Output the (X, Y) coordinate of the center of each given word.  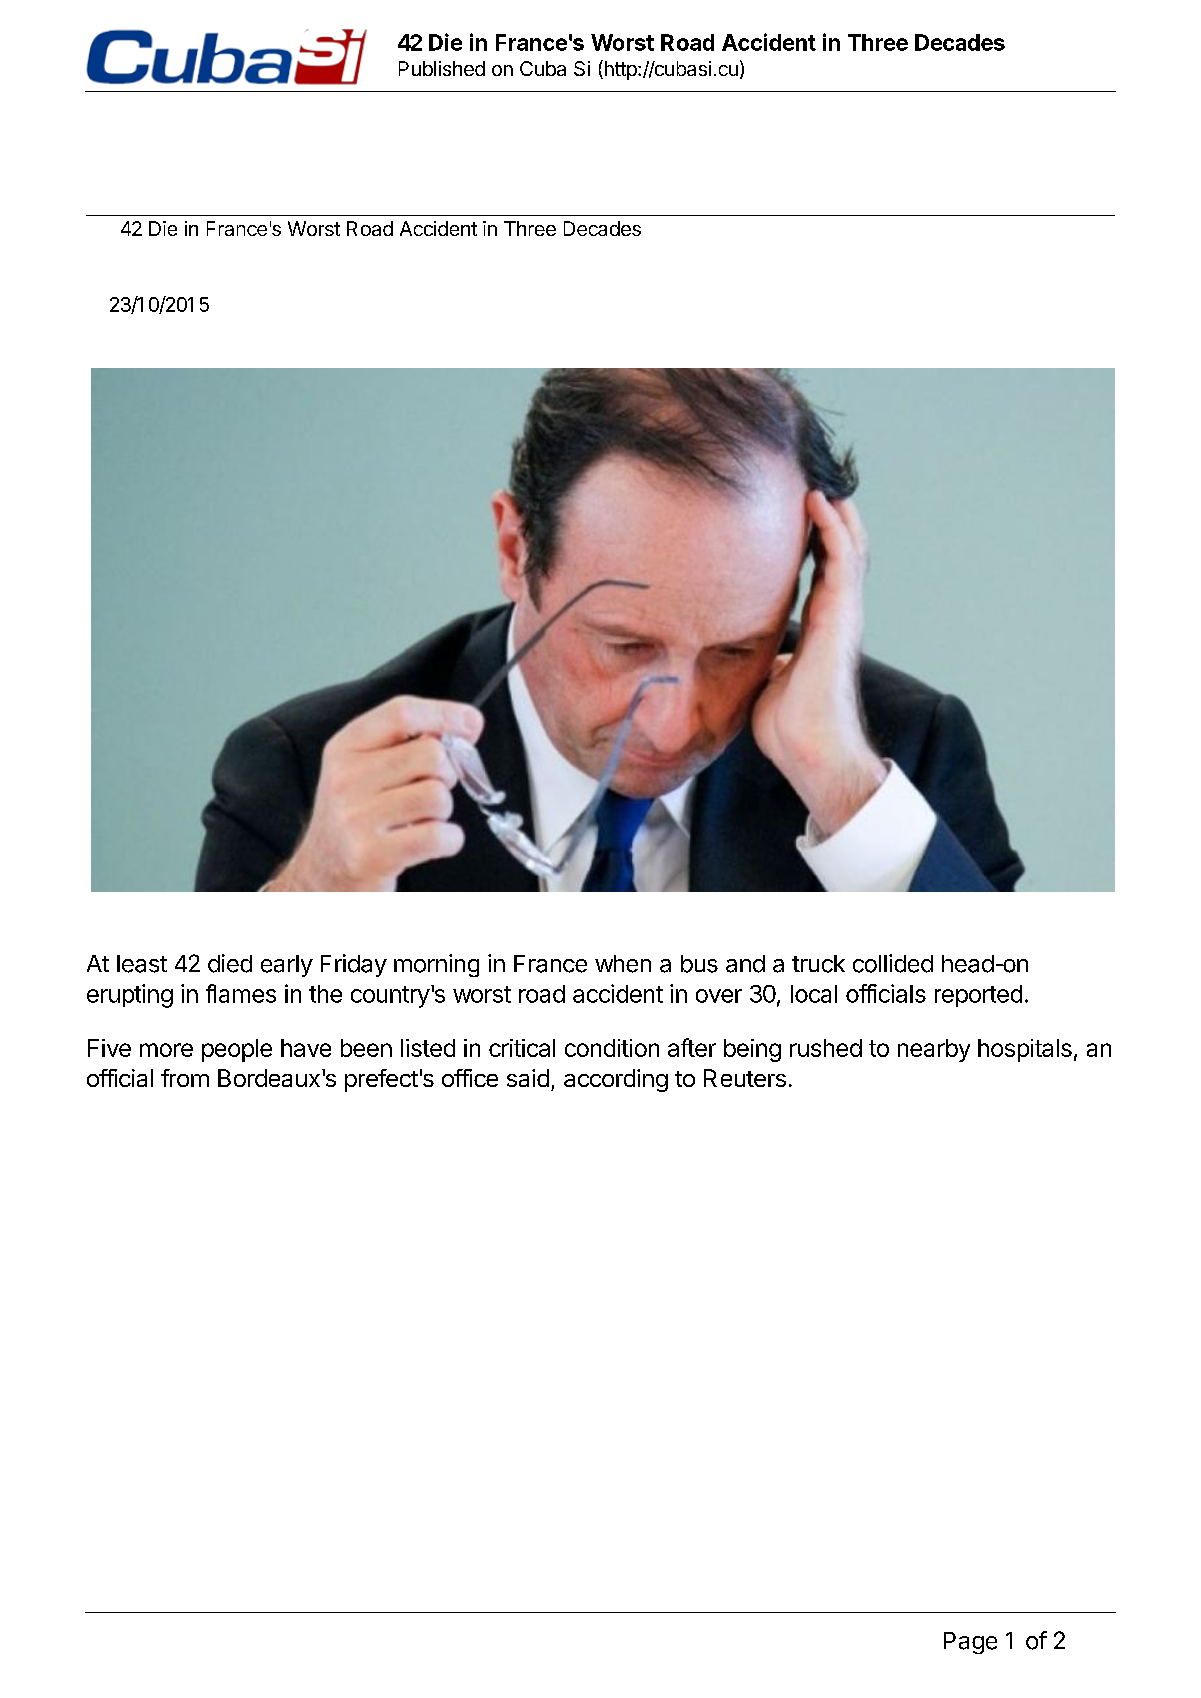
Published (442, 68)
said (528, 1078)
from (185, 1078)
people (237, 1050)
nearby (934, 1050)
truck (818, 964)
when (623, 964)
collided (893, 963)
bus (699, 964)
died (230, 963)
